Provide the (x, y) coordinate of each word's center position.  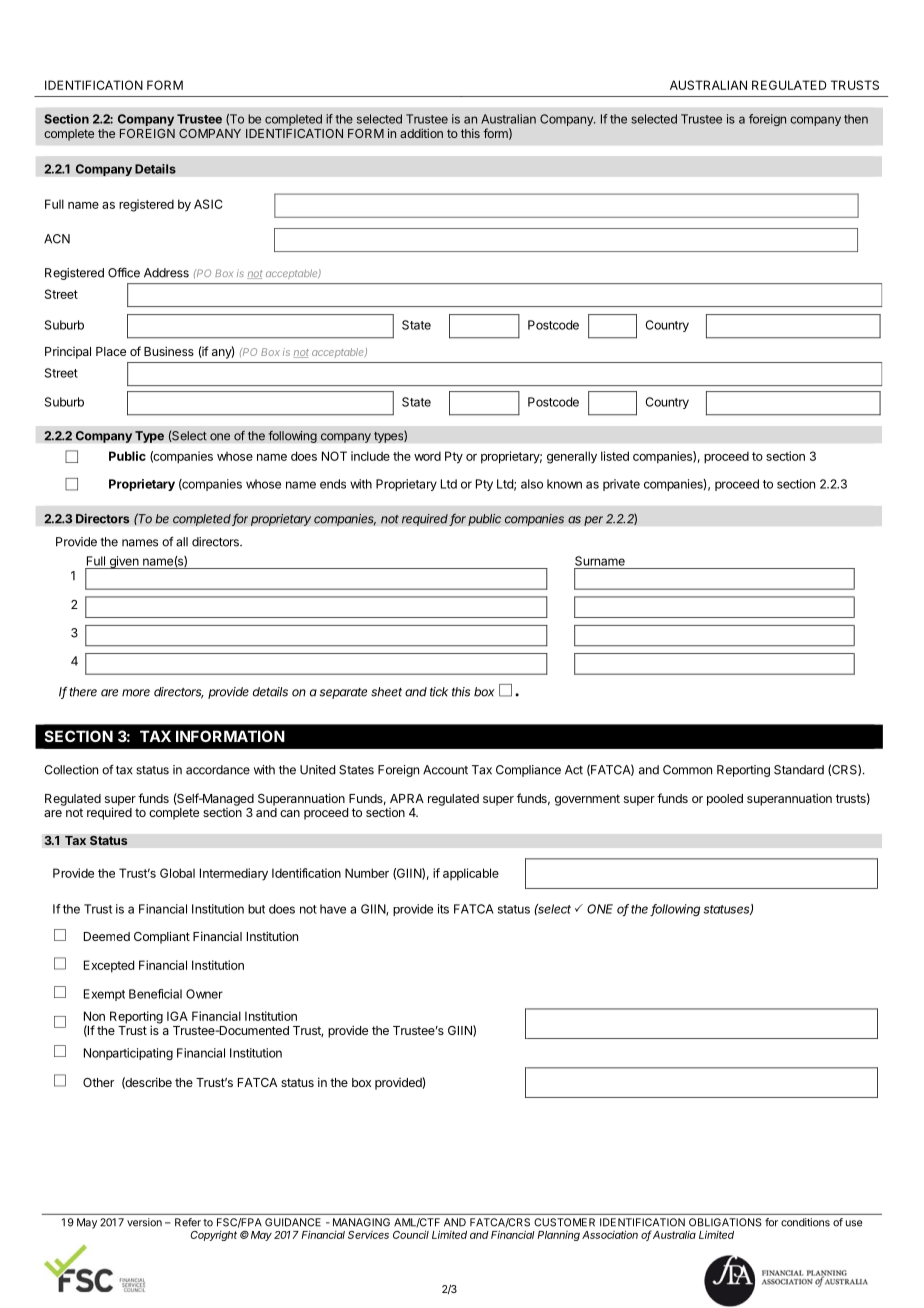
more (136, 693)
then (856, 119)
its (443, 909)
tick (439, 692)
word (427, 456)
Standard (799, 770)
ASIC (208, 204)
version (144, 1222)
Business (169, 351)
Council (411, 1234)
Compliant (162, 937)
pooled (725, 800)
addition (421, 133)
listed (615, 456)
